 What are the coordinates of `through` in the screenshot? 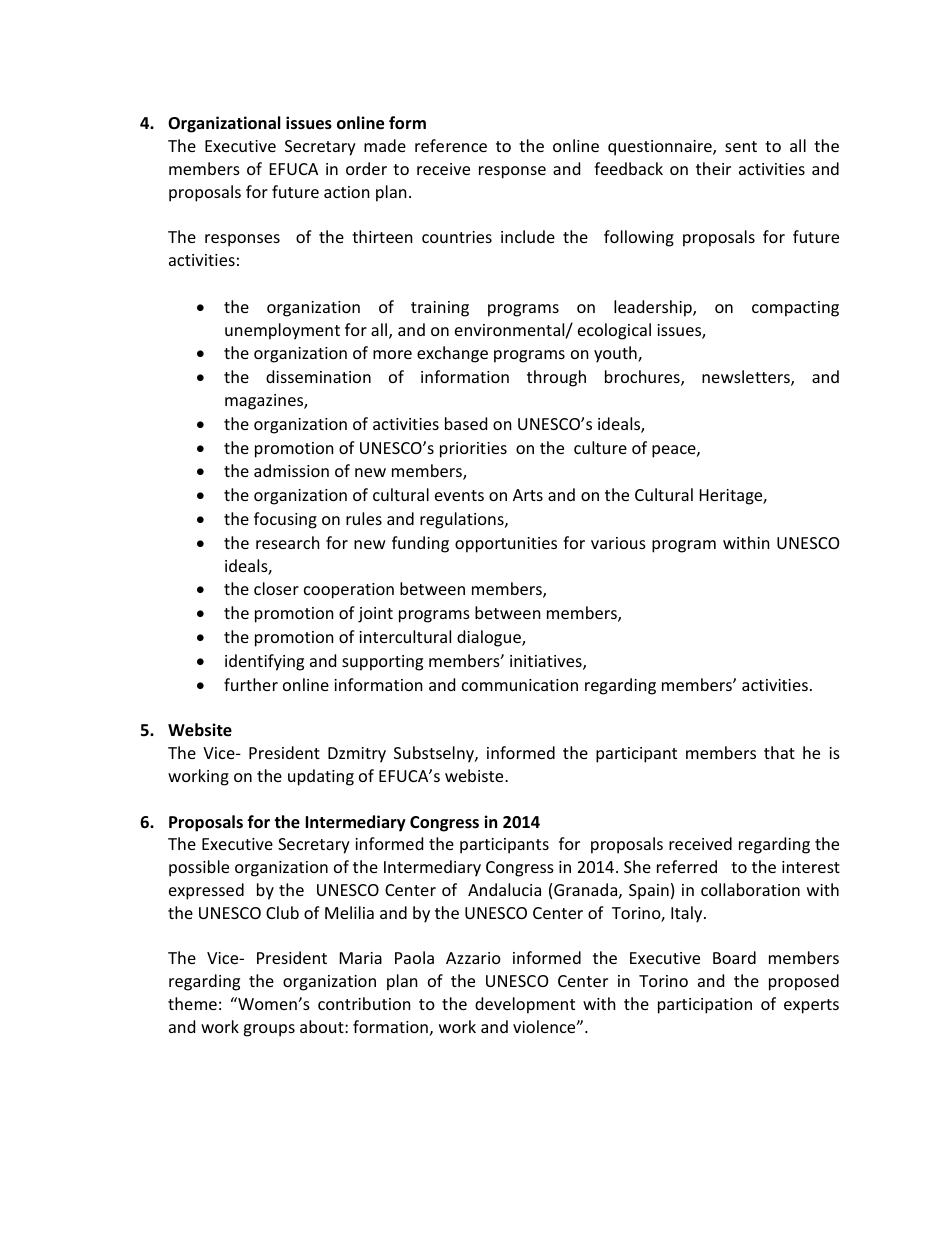 It's located at (556, 378).
